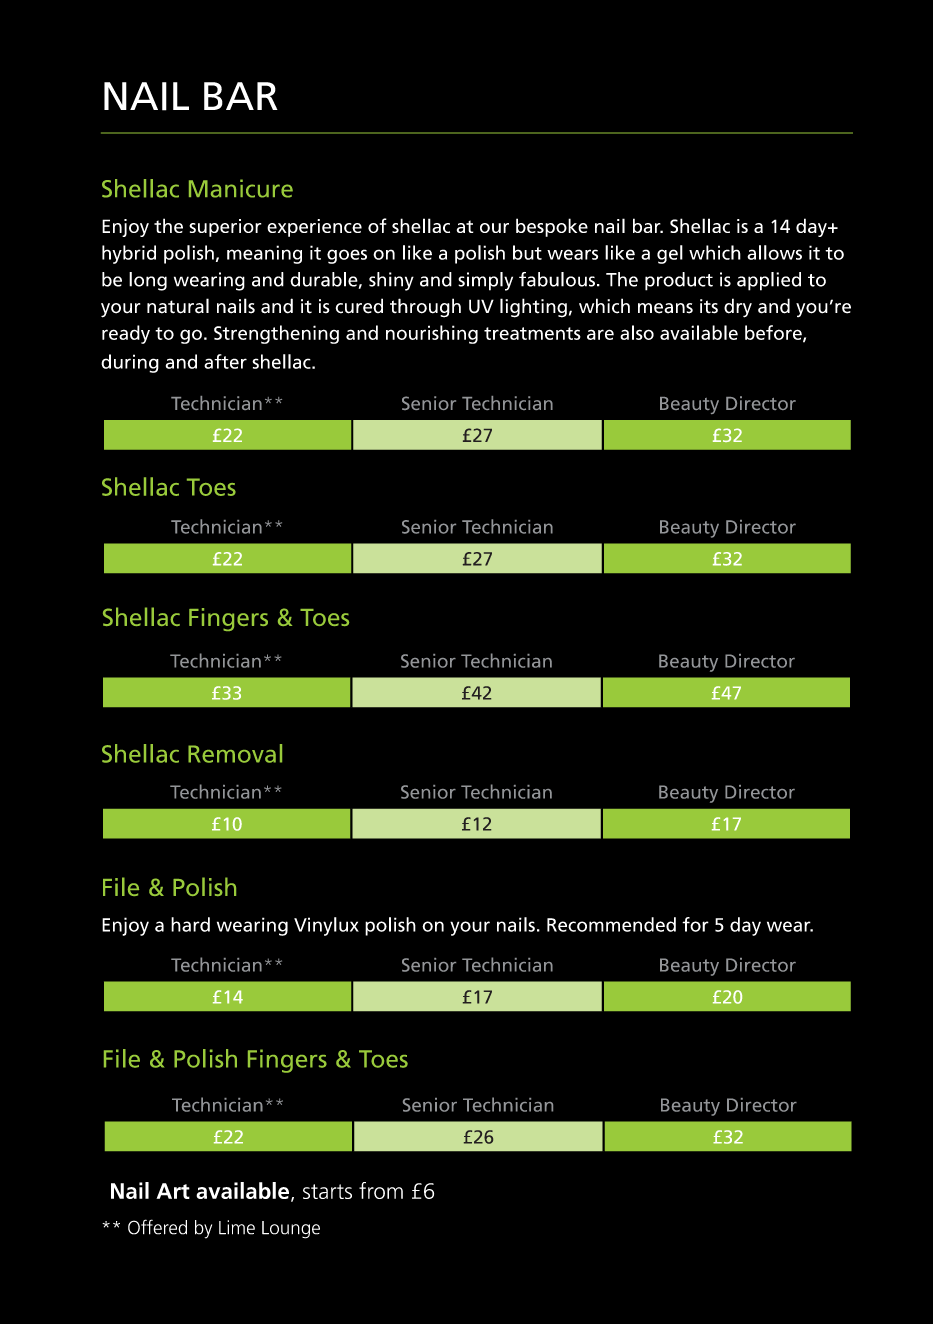  Describe the element at coordinates (225, 228) in the page. I see `superior` at that location.
